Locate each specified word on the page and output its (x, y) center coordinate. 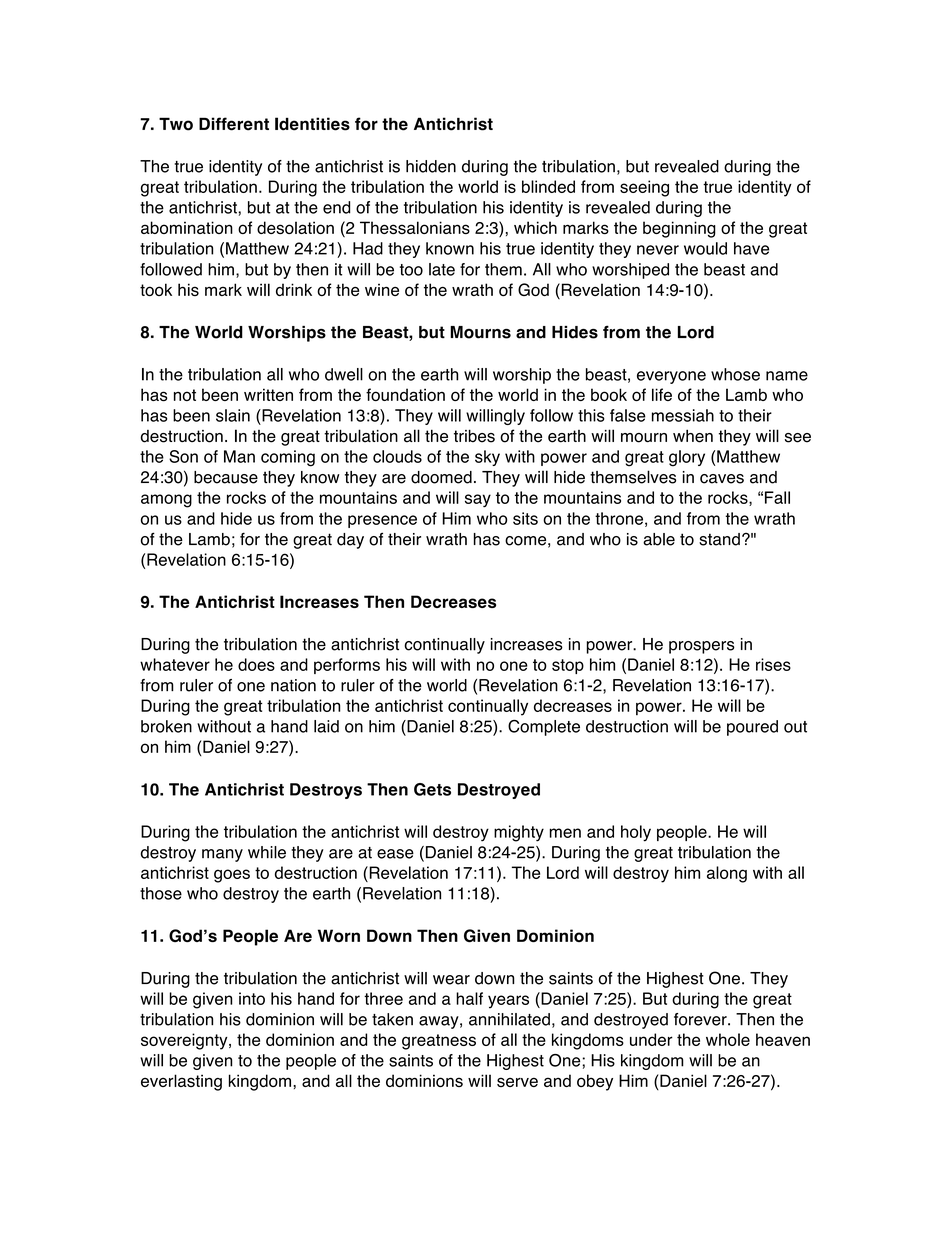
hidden (431, 166)
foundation (405, 394)
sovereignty (185, 1041)
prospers (702, 647)
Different (234, 124)
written (268, 394)
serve (517, 1082)
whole (728, 1039)
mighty (519, 833)
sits (525, 518)
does (256, 664)
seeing (644, 188)
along (727, 874)
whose (735, 374)
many (222, 855)
